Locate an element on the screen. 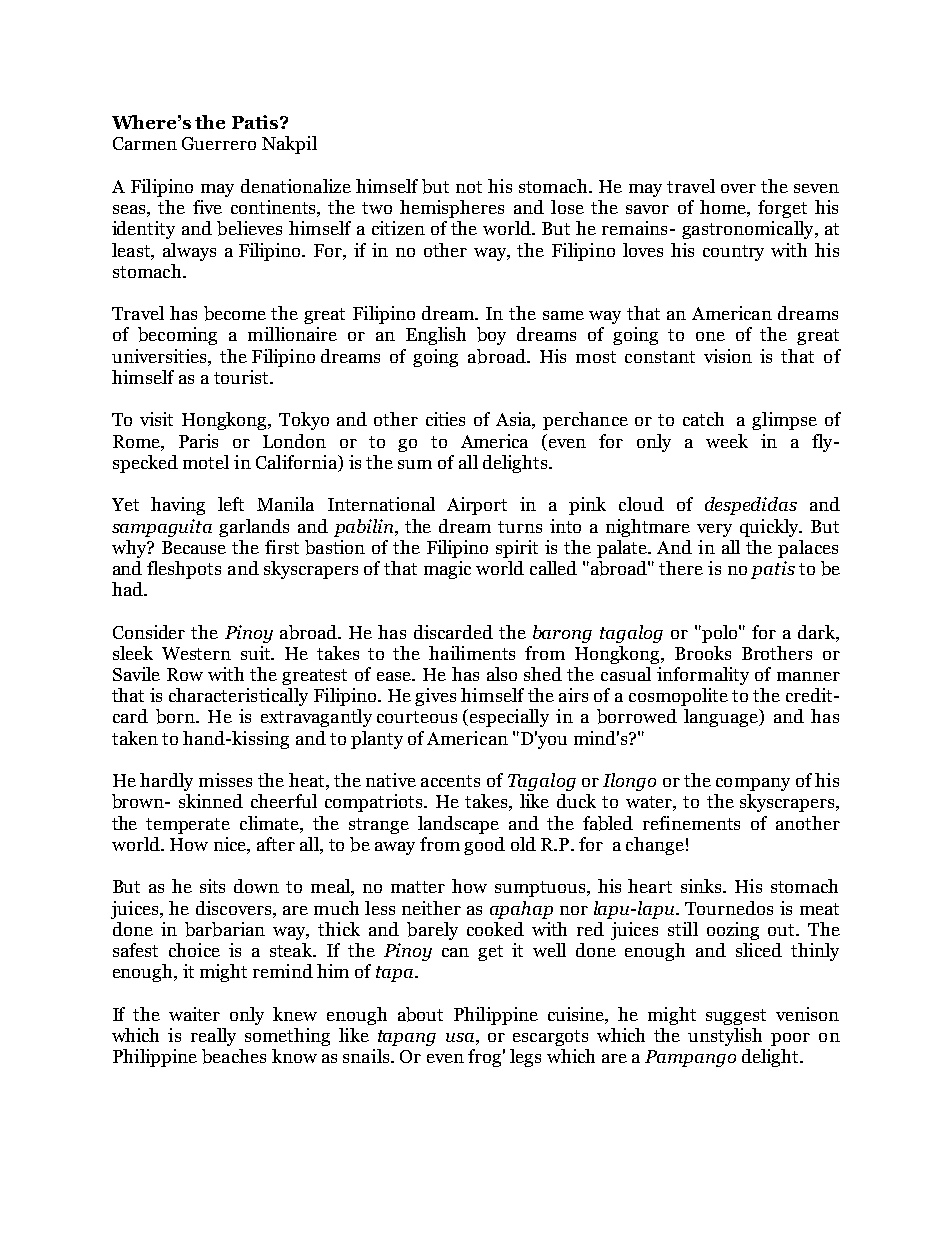  hemispheres is located at coordinates (452, 209).
